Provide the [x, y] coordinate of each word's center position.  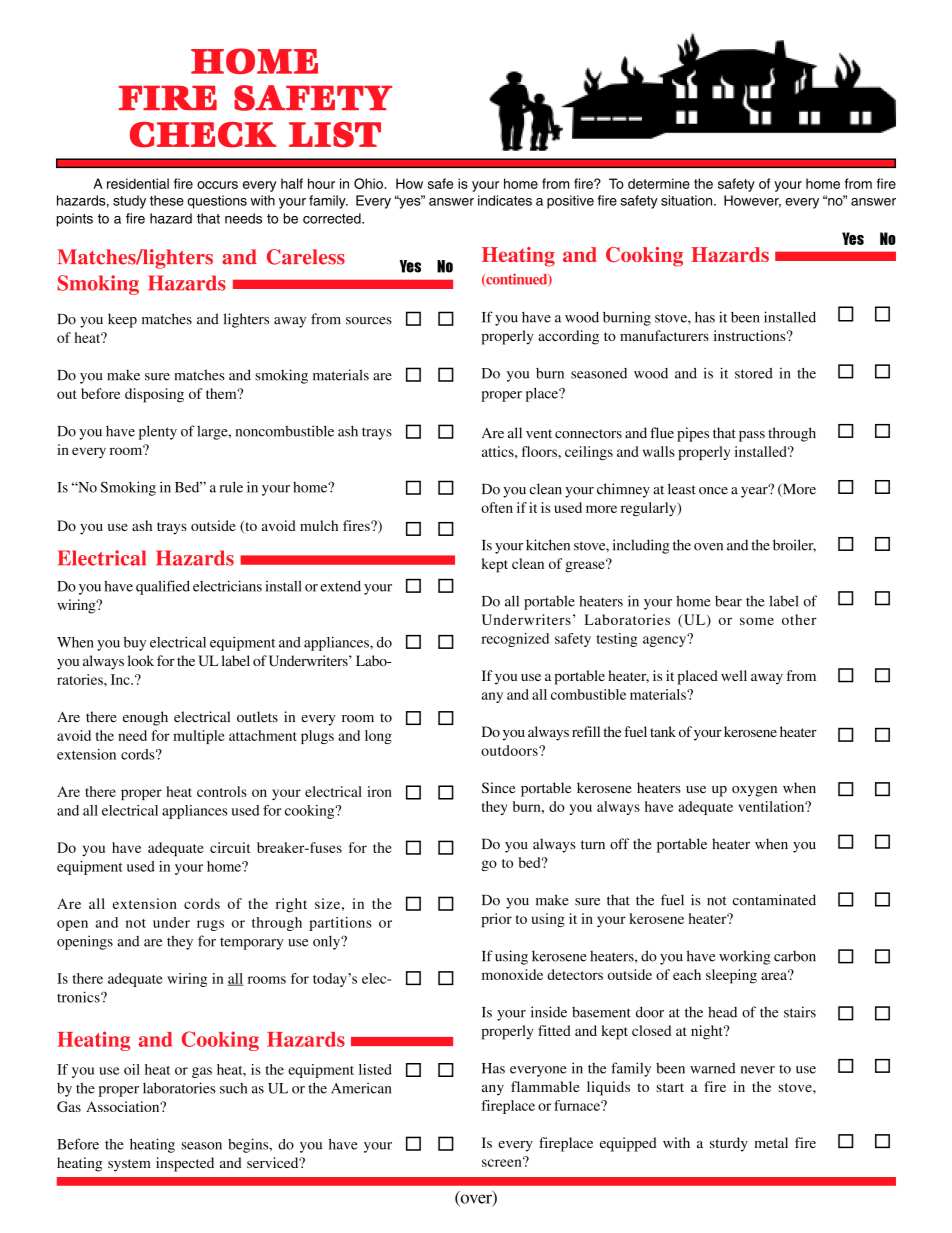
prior [496, 920]
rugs [210, 925]
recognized [515, 640]
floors [540, 451]
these [167, 200]
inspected [185, 1164]
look [141, 660]
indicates [505, 200]
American [361, 1088]
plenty [158, 432]
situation [688, 200]
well [734, 675]
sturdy [729, 1144]
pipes [693, 434]
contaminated [774, 900]
